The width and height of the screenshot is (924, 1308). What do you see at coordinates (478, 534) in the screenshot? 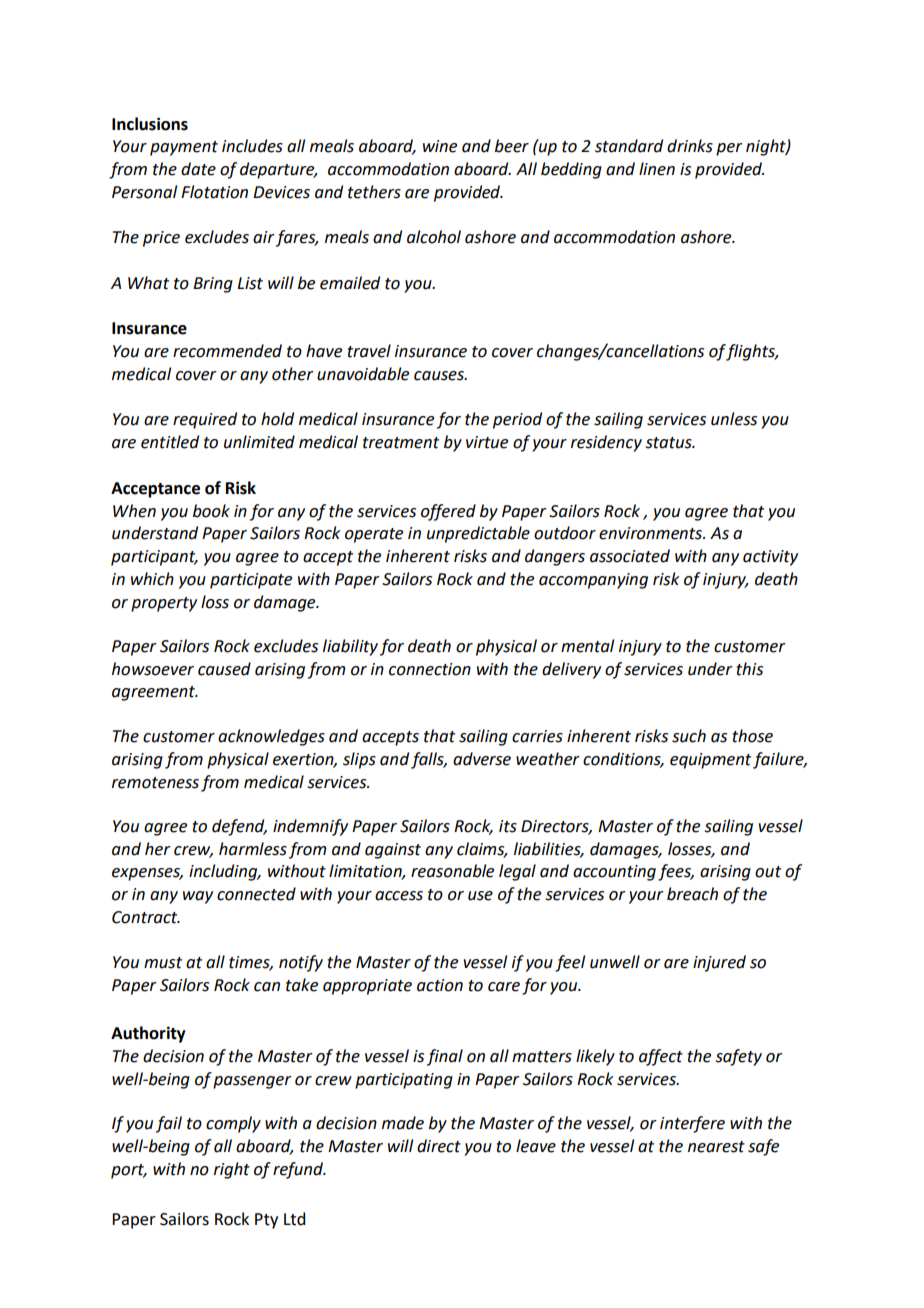
I see `unpredictable` at bounding box center [478, 534].
